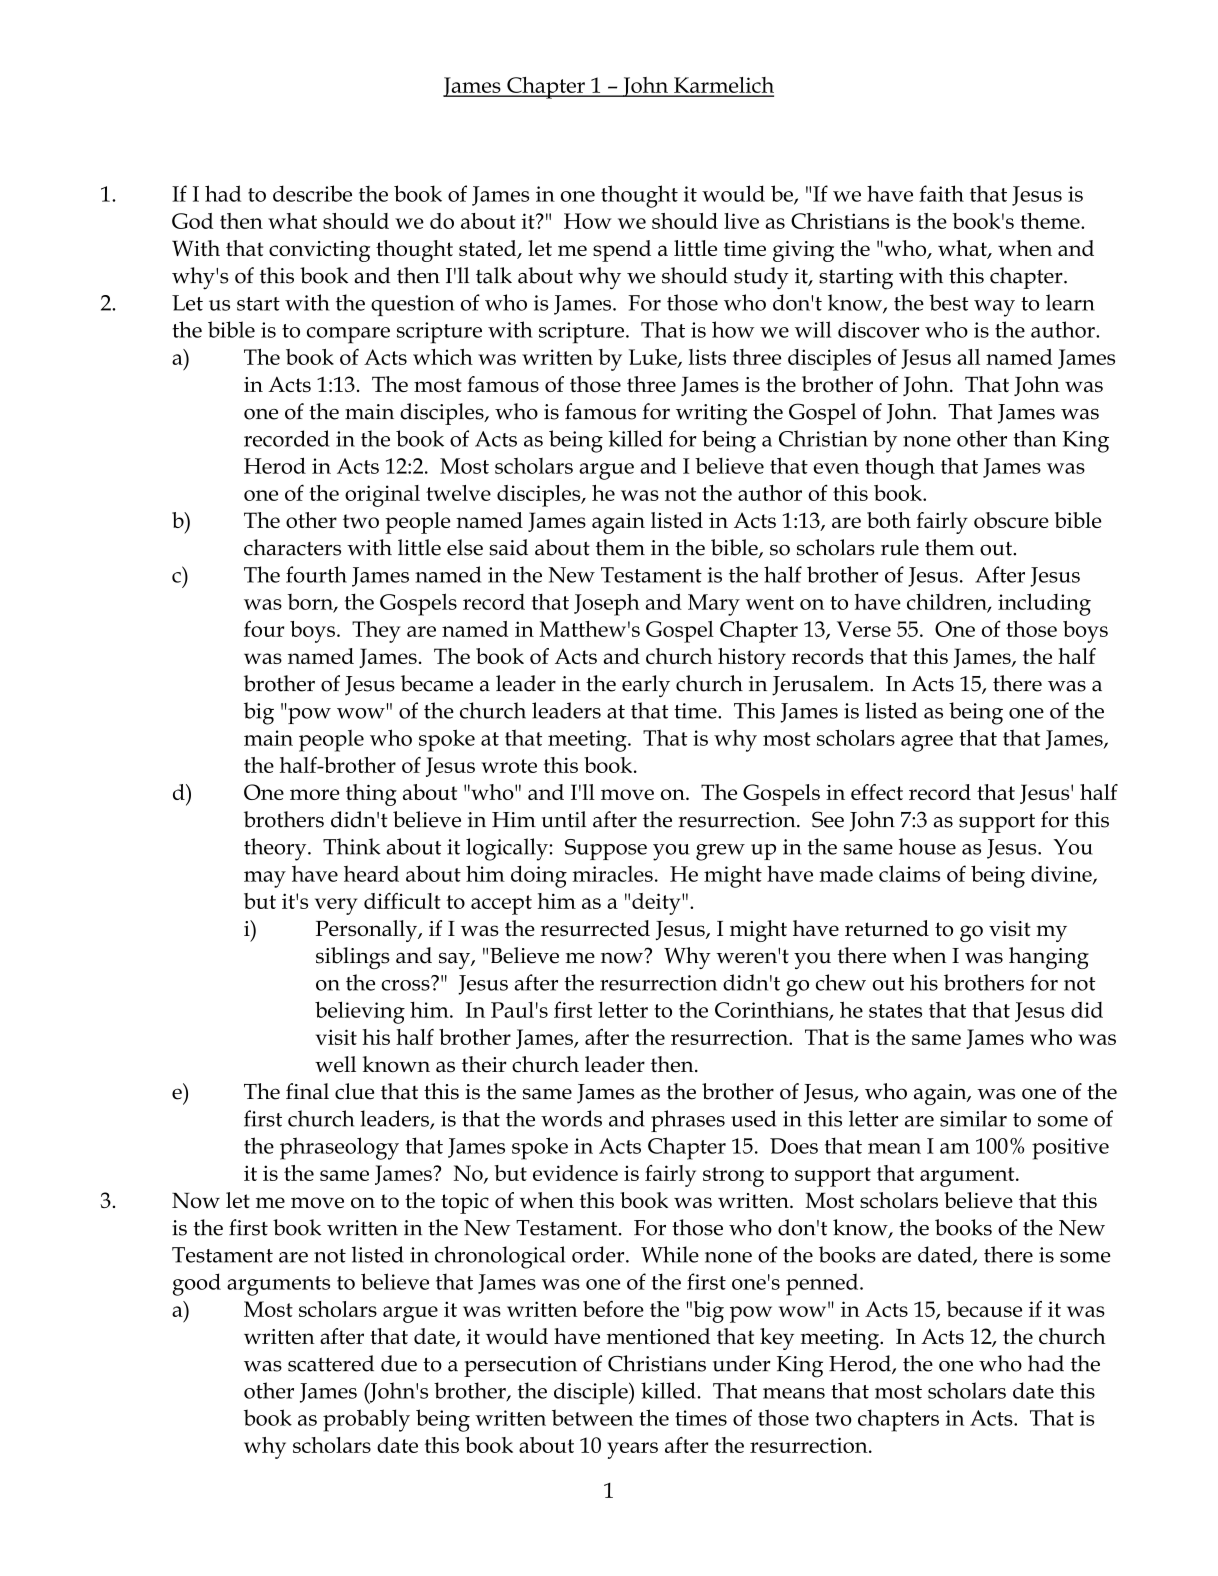  I want to click on between, so click(592, 1417).
